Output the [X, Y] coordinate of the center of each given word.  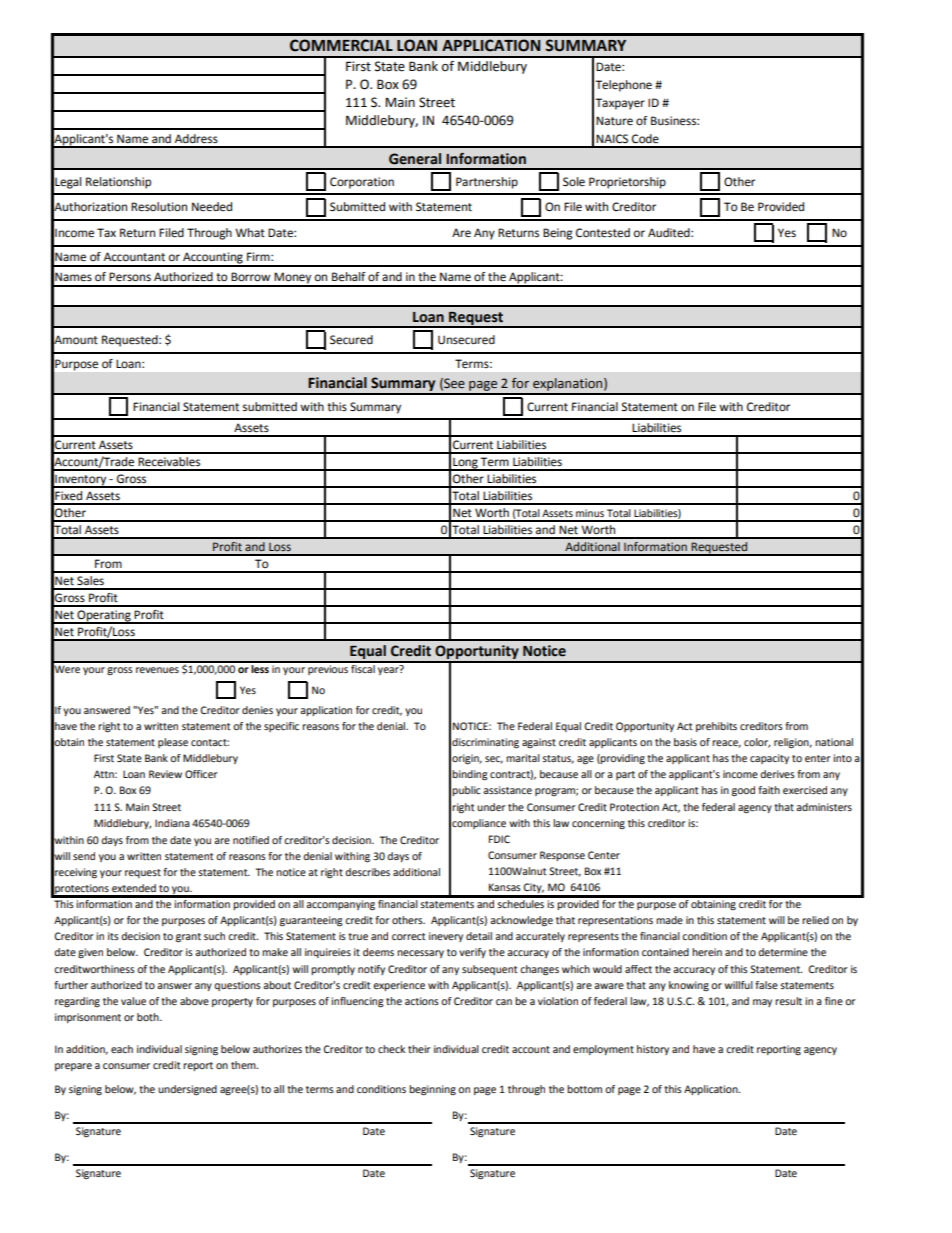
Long [465, 464]
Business [674, 121]
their [419, 1049]
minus [590, 513]
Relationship [118, 183]
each [122, 1049]
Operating [104, 617]
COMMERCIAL [341, 45]
